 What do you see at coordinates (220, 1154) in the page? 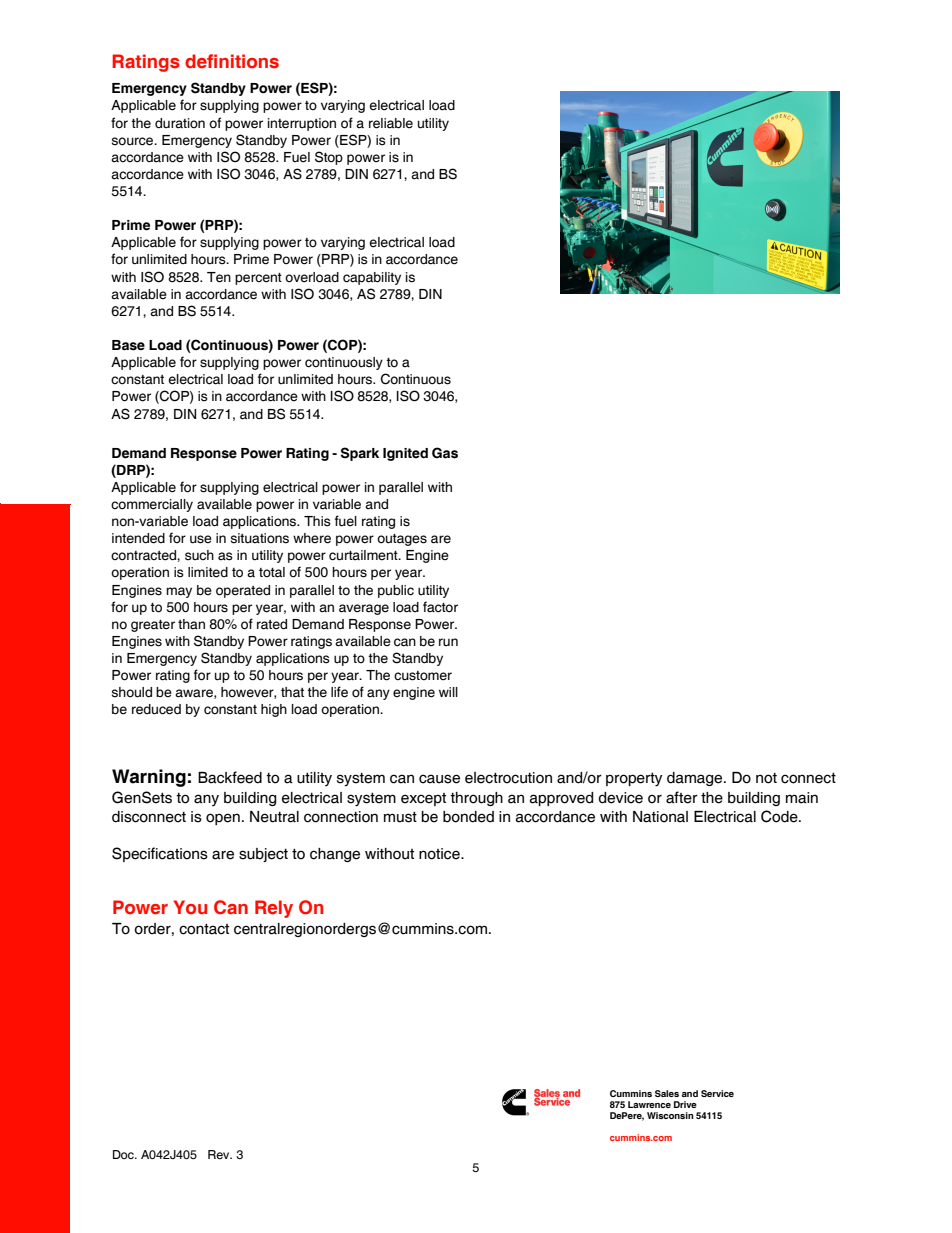
I see `Rev` at bounding box center [220, 1154].
